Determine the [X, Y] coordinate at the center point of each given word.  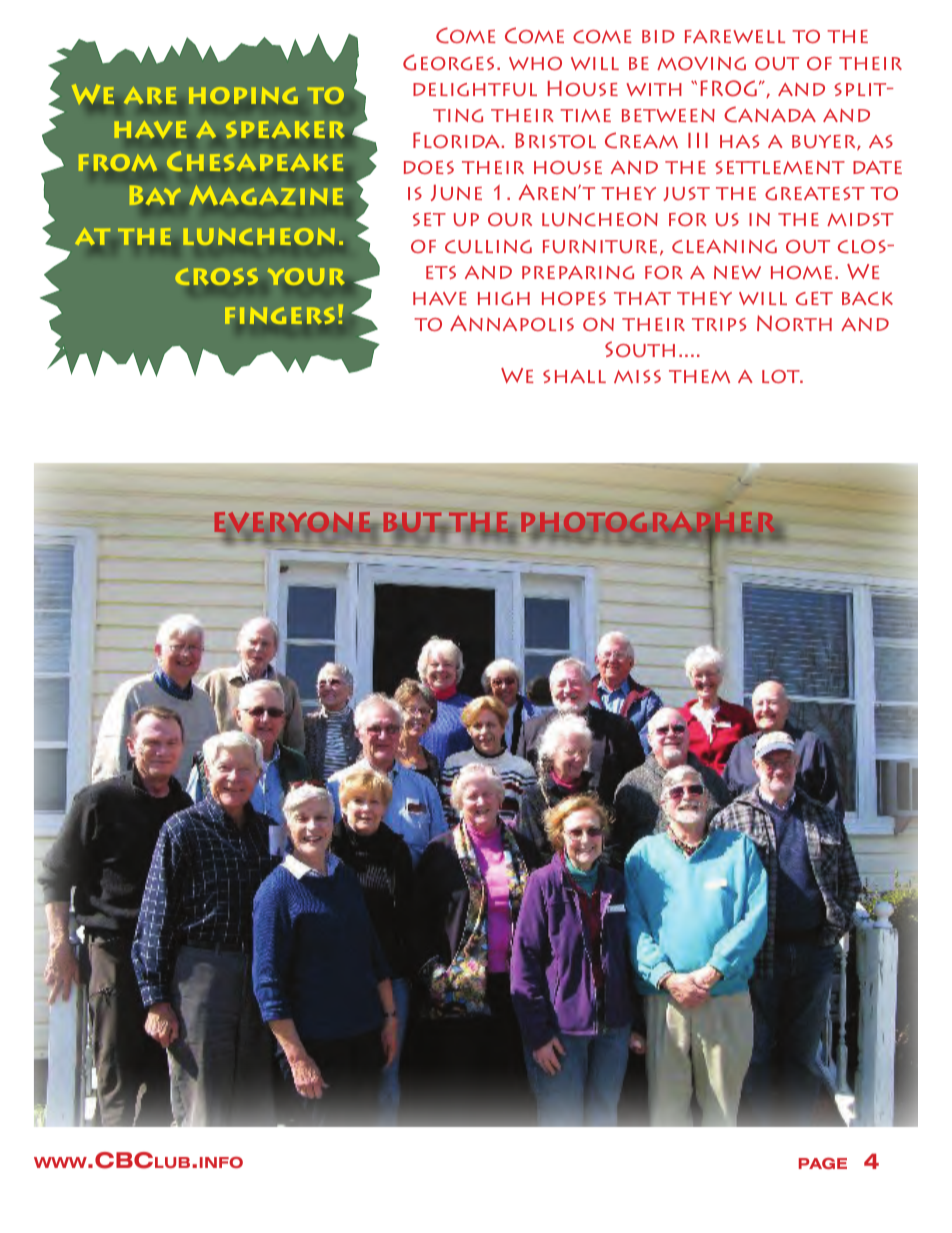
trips [719, 324]
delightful [475, 89]
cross [216, 276]
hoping [243, 95]
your [306, 276]
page [823, 1163]
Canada [770, 114]
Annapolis [512, 323]
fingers [280, 315]
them [699, 377]
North [794, 323]
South [640, 349]
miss [637, 376]
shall [574, 376]
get [814, 298]
